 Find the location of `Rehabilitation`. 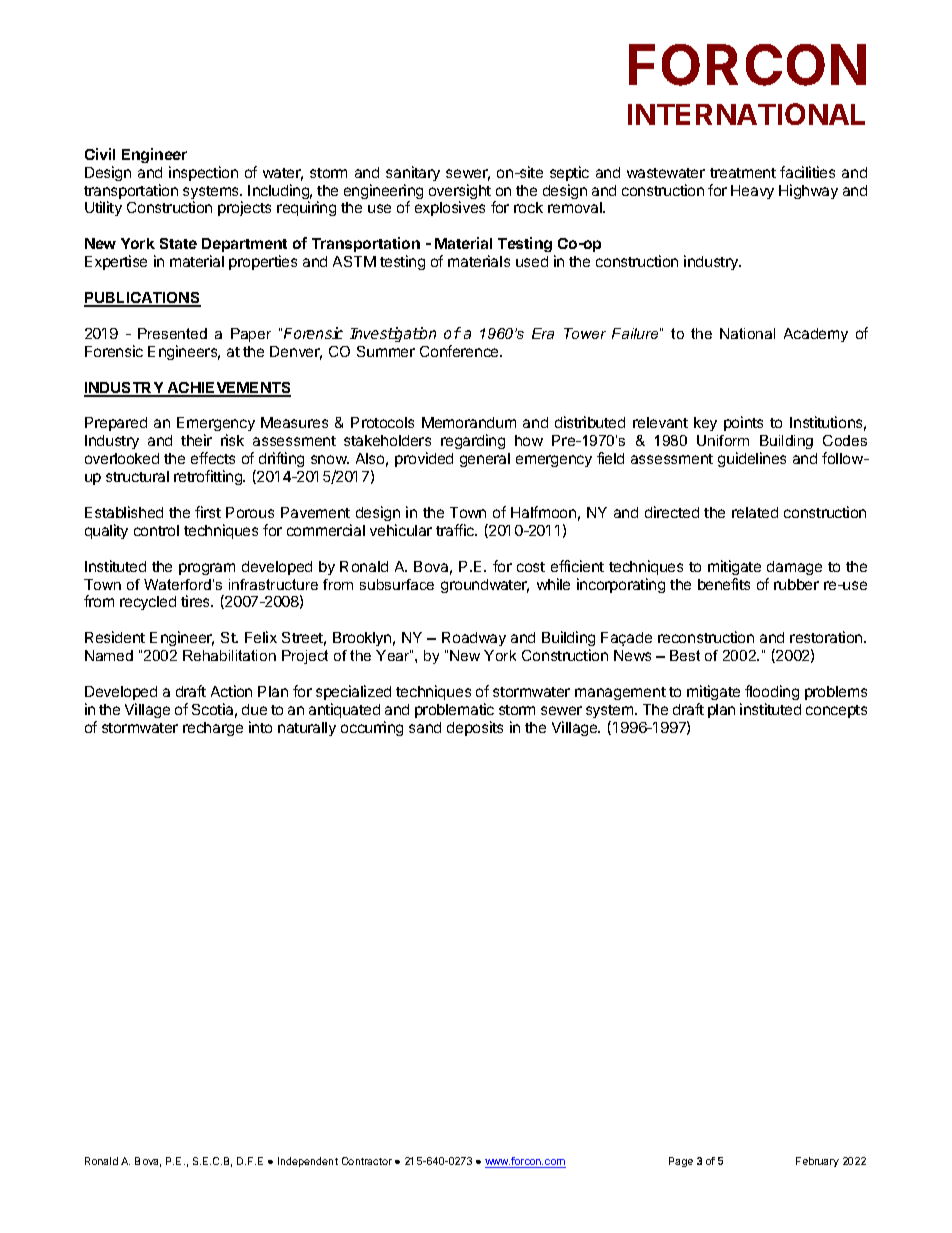

Rehabilitation is located at coordinates (229, 655).
